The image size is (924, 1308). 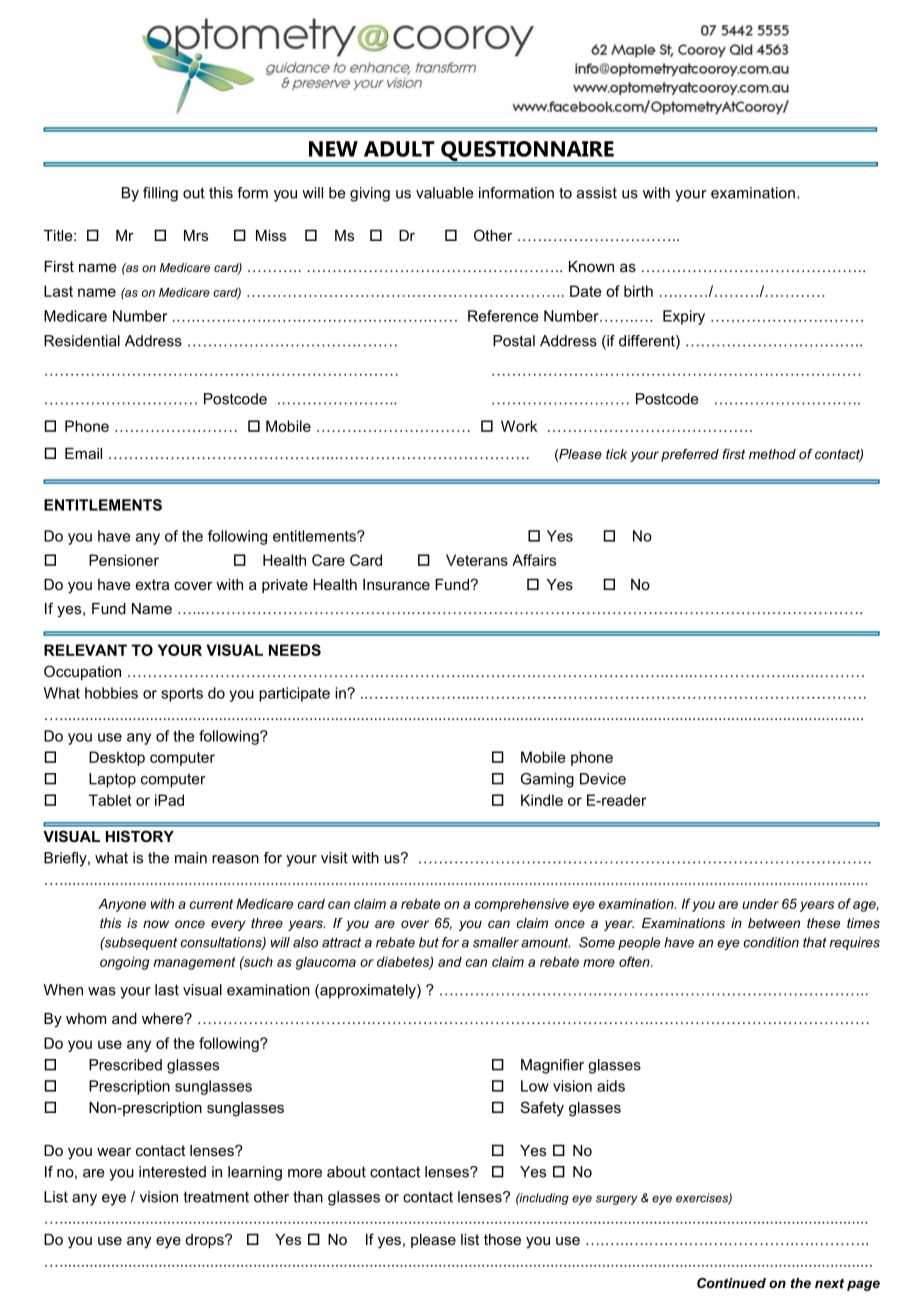 I want to click on drops, so click(x=206, y=1241).
